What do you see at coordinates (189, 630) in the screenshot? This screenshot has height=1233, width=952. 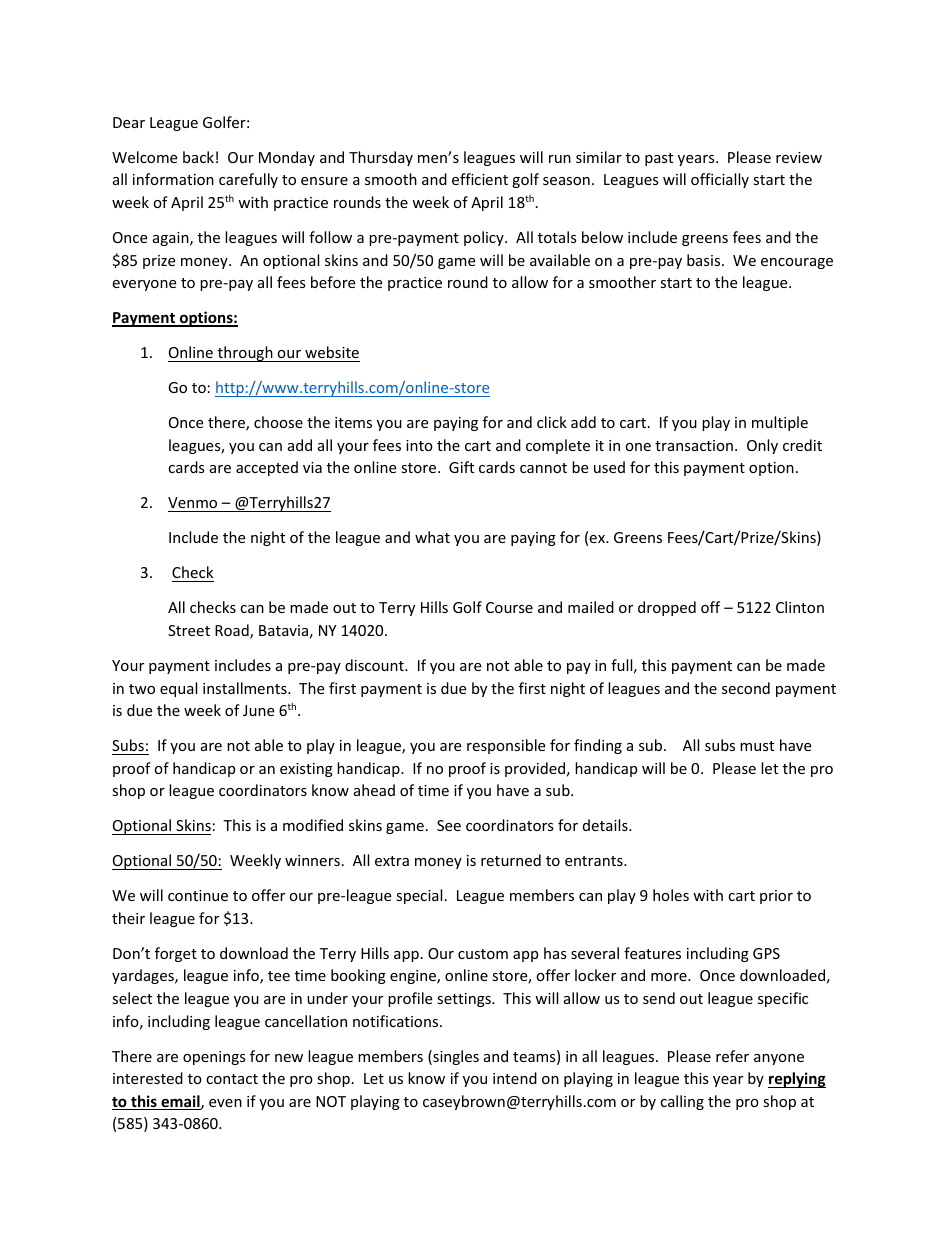 I see `Street` at bounding box center [189, 630].
